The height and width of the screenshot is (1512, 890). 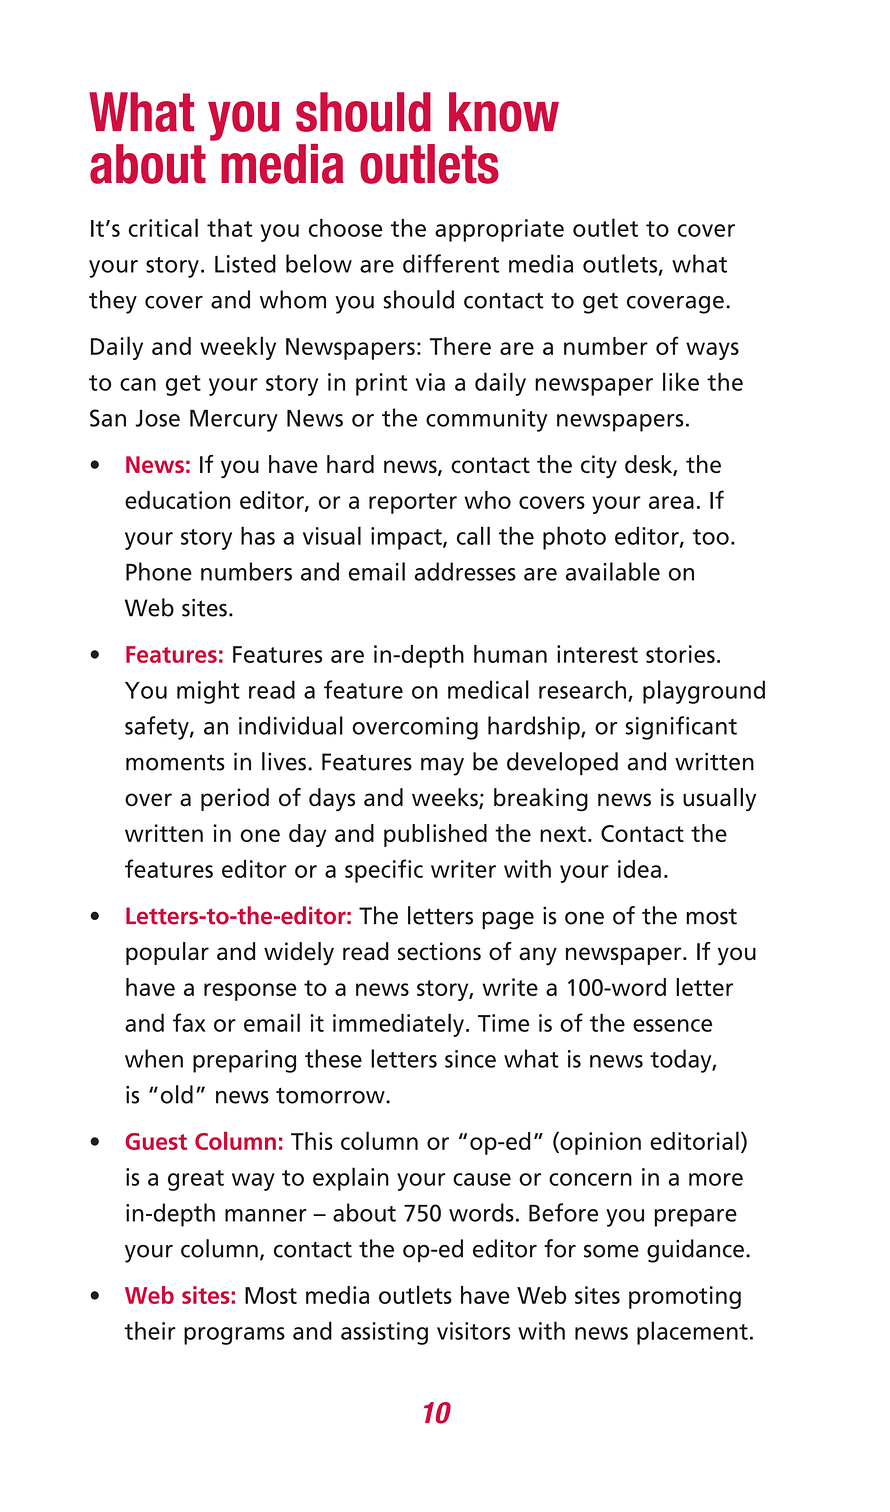 What do you see at coordinates (157, 418) in the screenshot?
I see `Jose` at bounding box center [157, 418].
